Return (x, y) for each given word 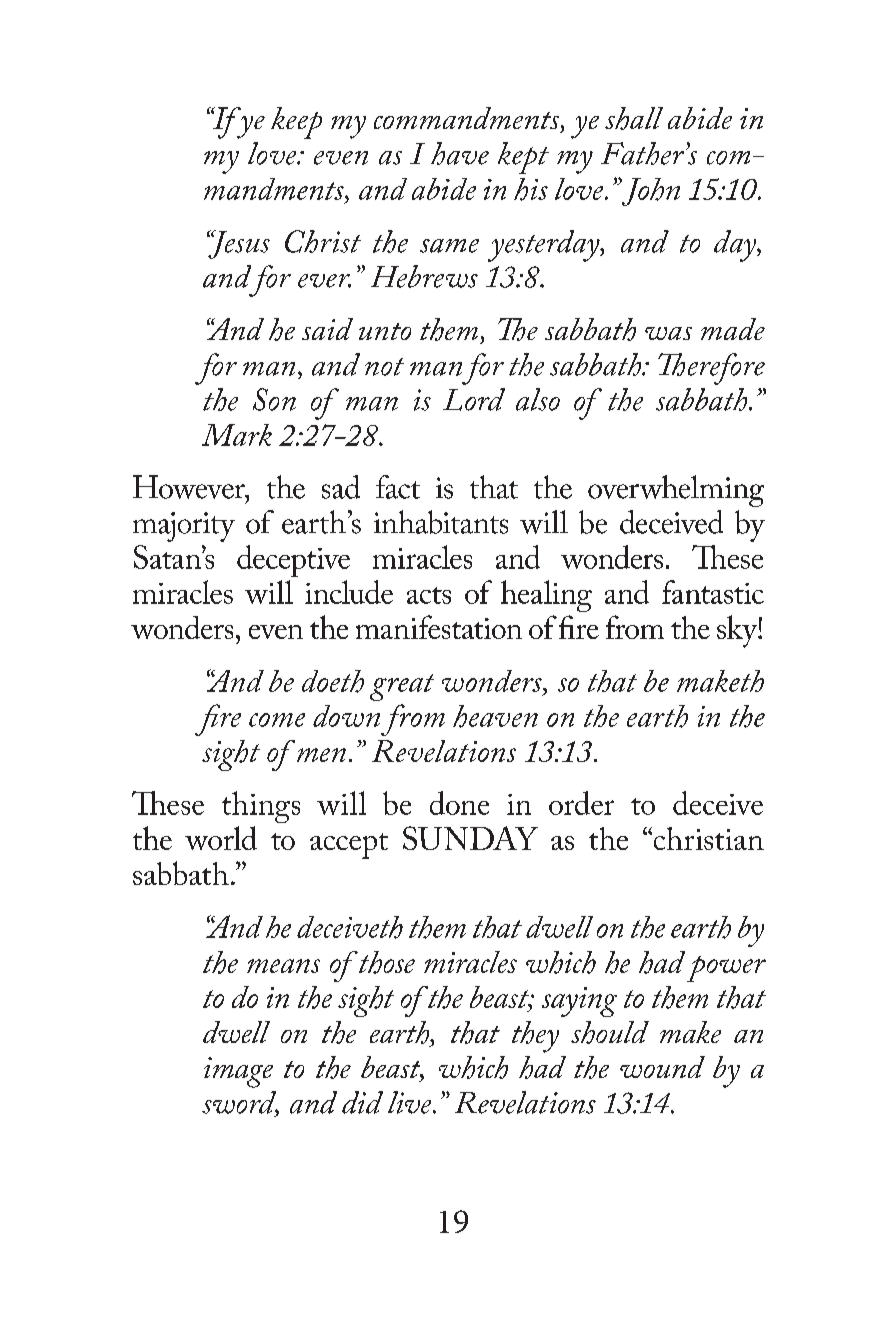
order (581, 803)
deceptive (293, 561)
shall (634, 118)
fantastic (713, 592)
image (238, 1072)
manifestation (439, 627)
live (411, 1102)
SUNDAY (470, 838)
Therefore (711, 369)
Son (274, 399)
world (221, 838)
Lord (474, 399)
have (460, 153)
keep (296, 123)
